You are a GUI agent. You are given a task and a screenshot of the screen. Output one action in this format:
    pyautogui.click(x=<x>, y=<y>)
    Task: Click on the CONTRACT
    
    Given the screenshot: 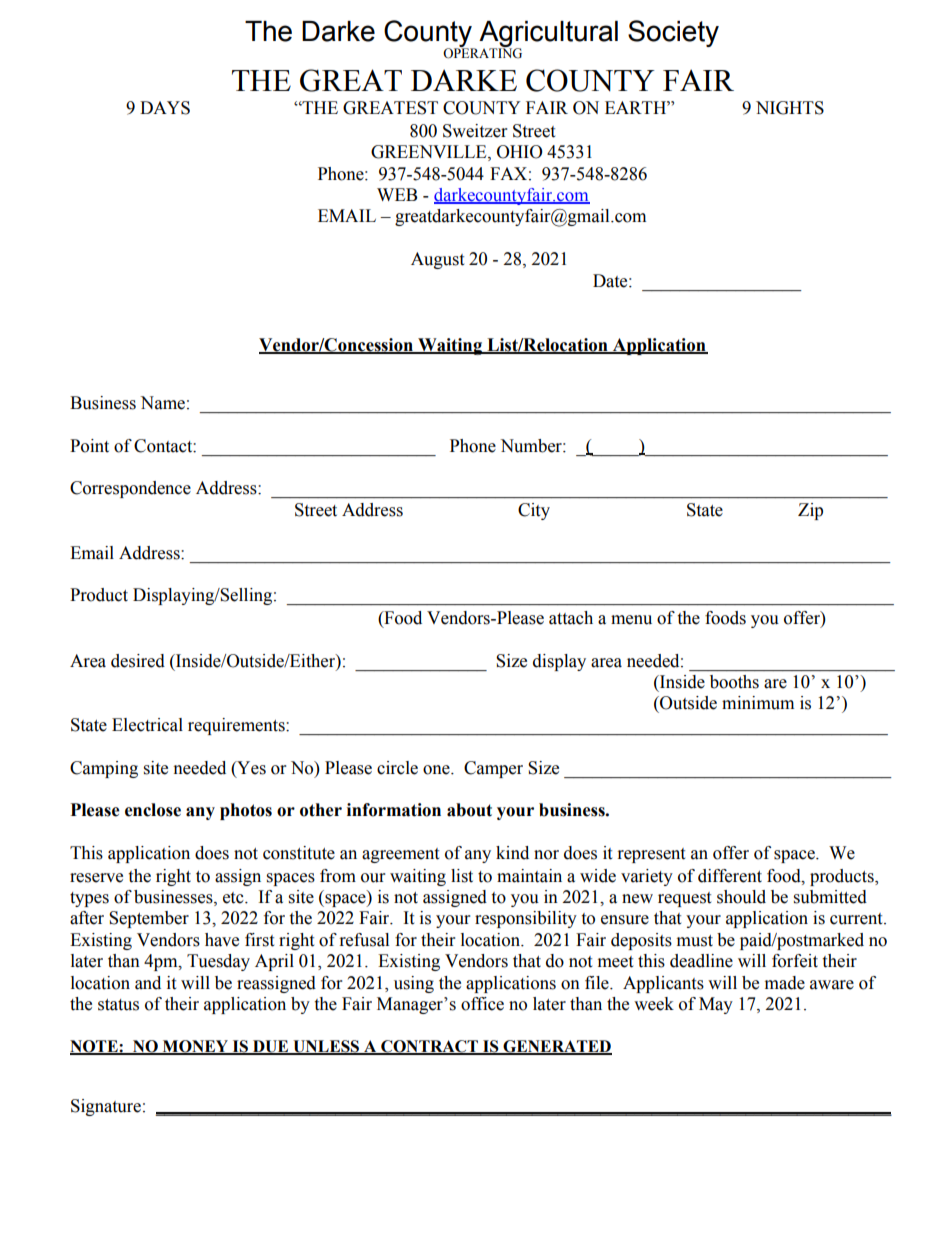 What is the action you would take?
    pyautogui.click(x=429, y=1047)
